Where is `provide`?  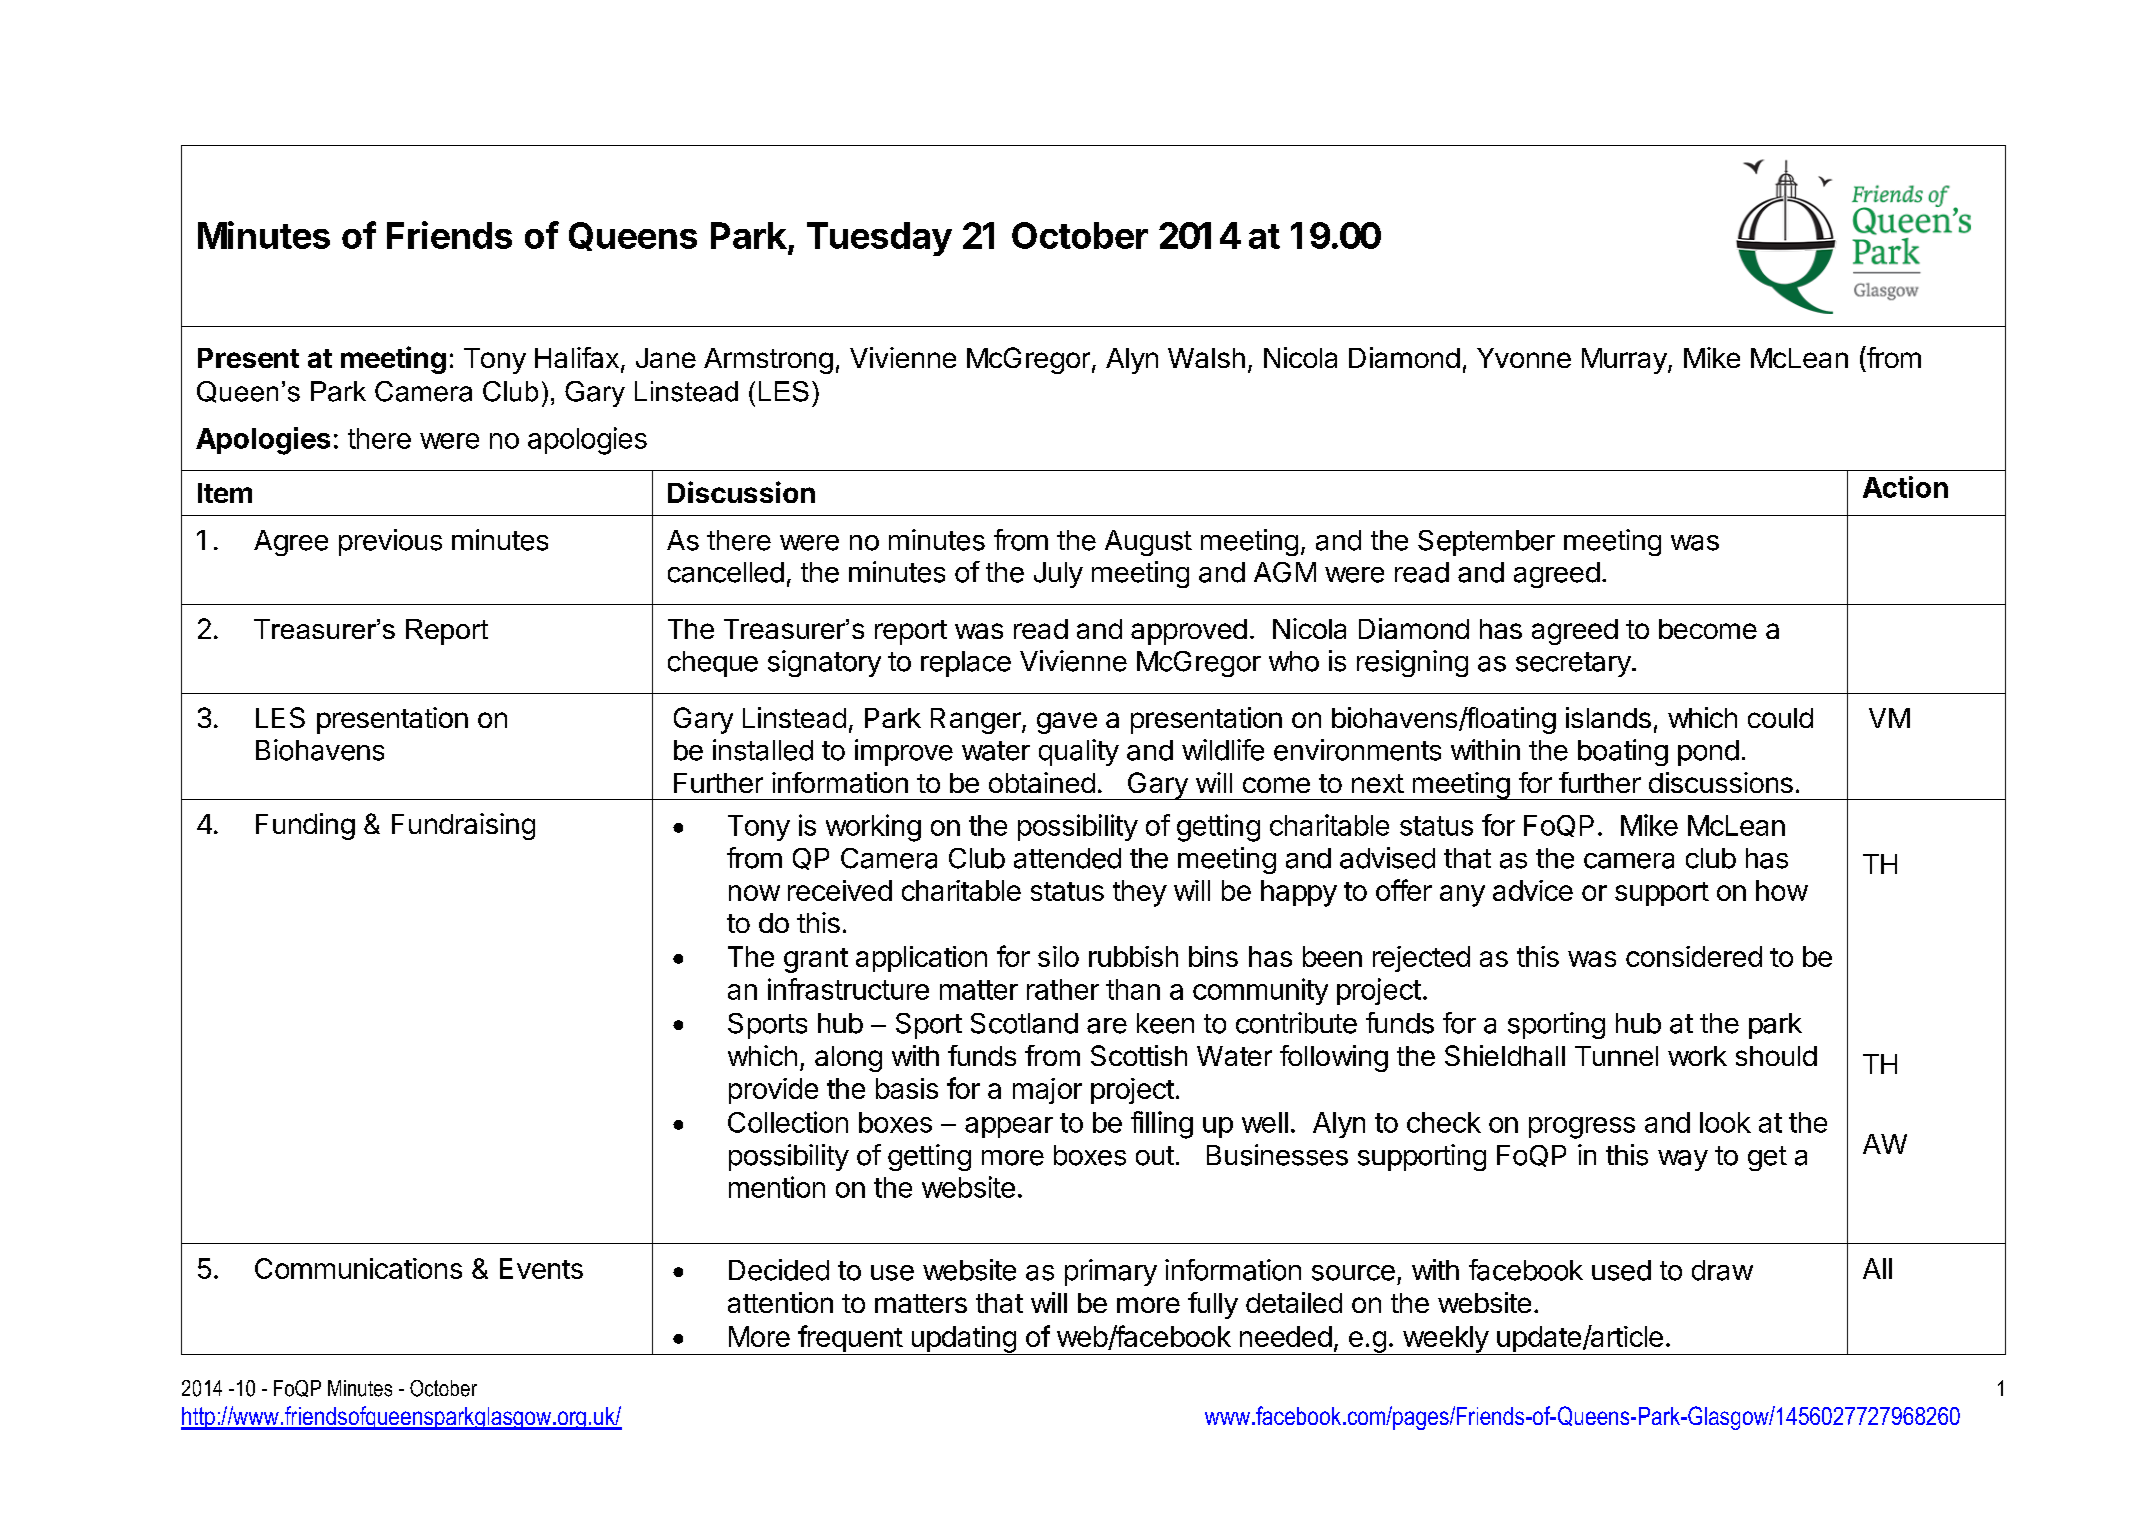 provide is located at coordinates (773, 1091).
